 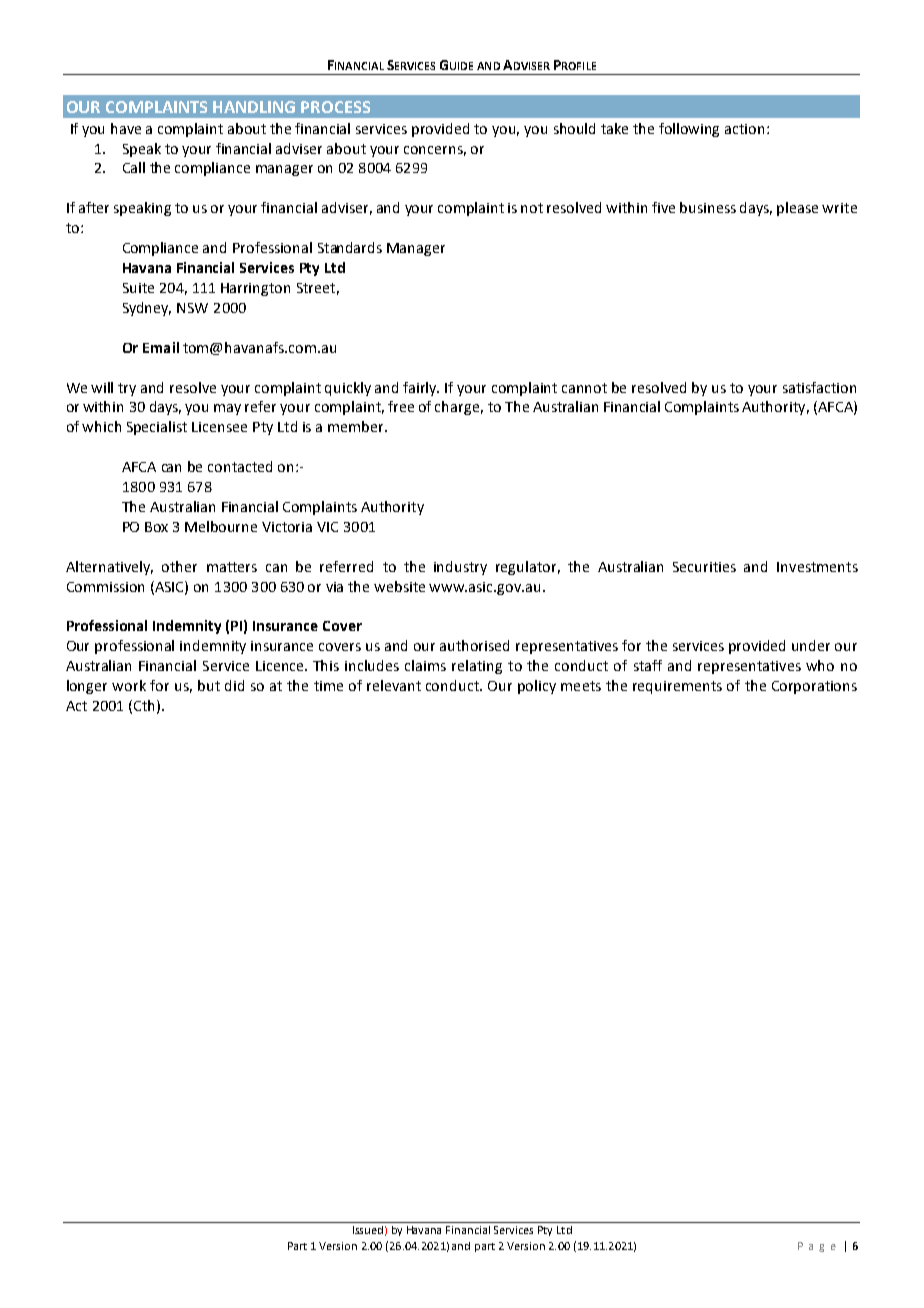 What do you see at coordinates (820, 665) in the image?
I see `who` at bounding box center [820, 665].
